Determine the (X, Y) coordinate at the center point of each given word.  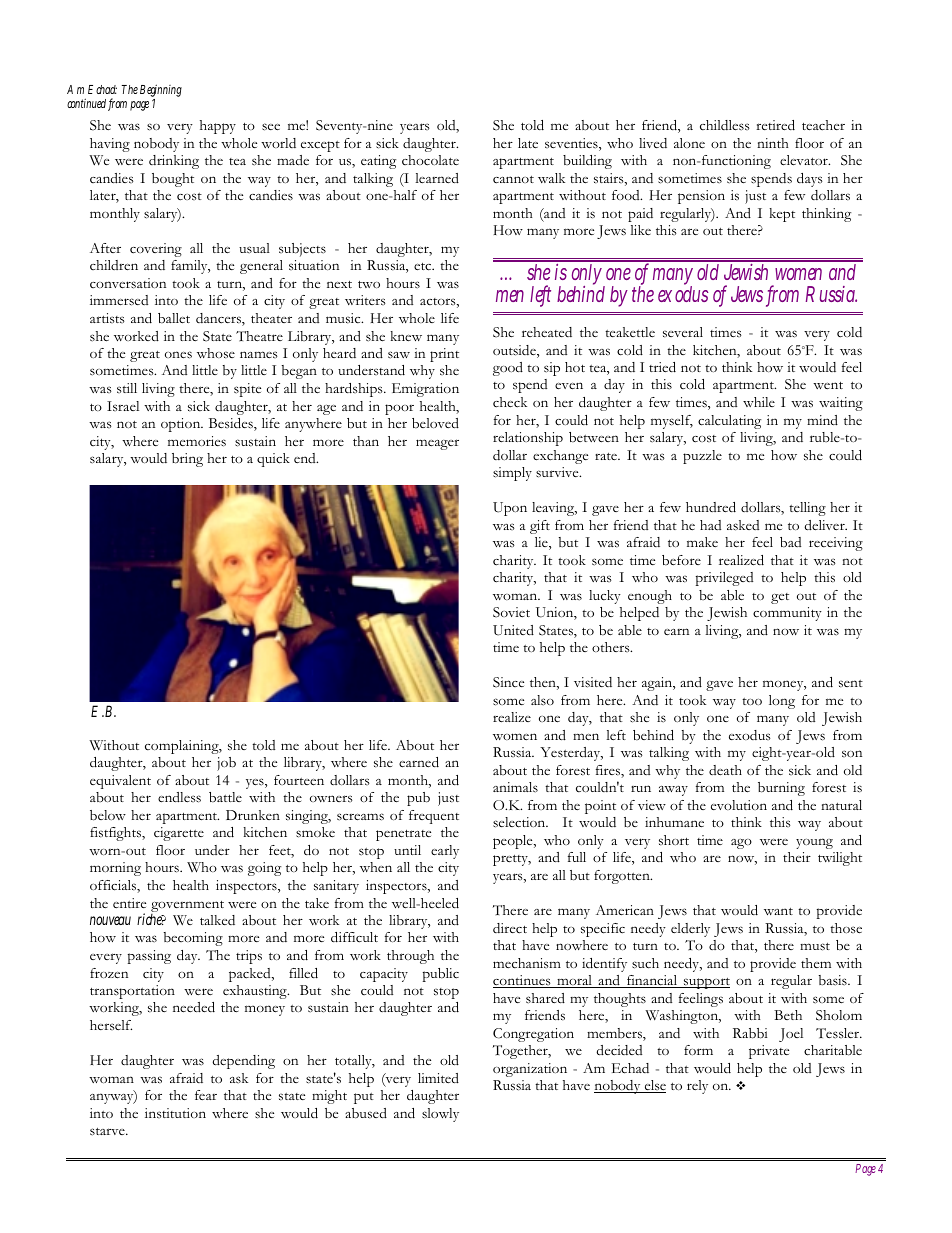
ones (178, 355)
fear (206, 1095)
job (226, 764)
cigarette (179, 834)
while (759, 402)
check (510, 402)
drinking (174, 162)
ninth (772, 143)
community (787, 614)
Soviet (511, 612)
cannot (513, 180)
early (445, 852)
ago (741, 844)
